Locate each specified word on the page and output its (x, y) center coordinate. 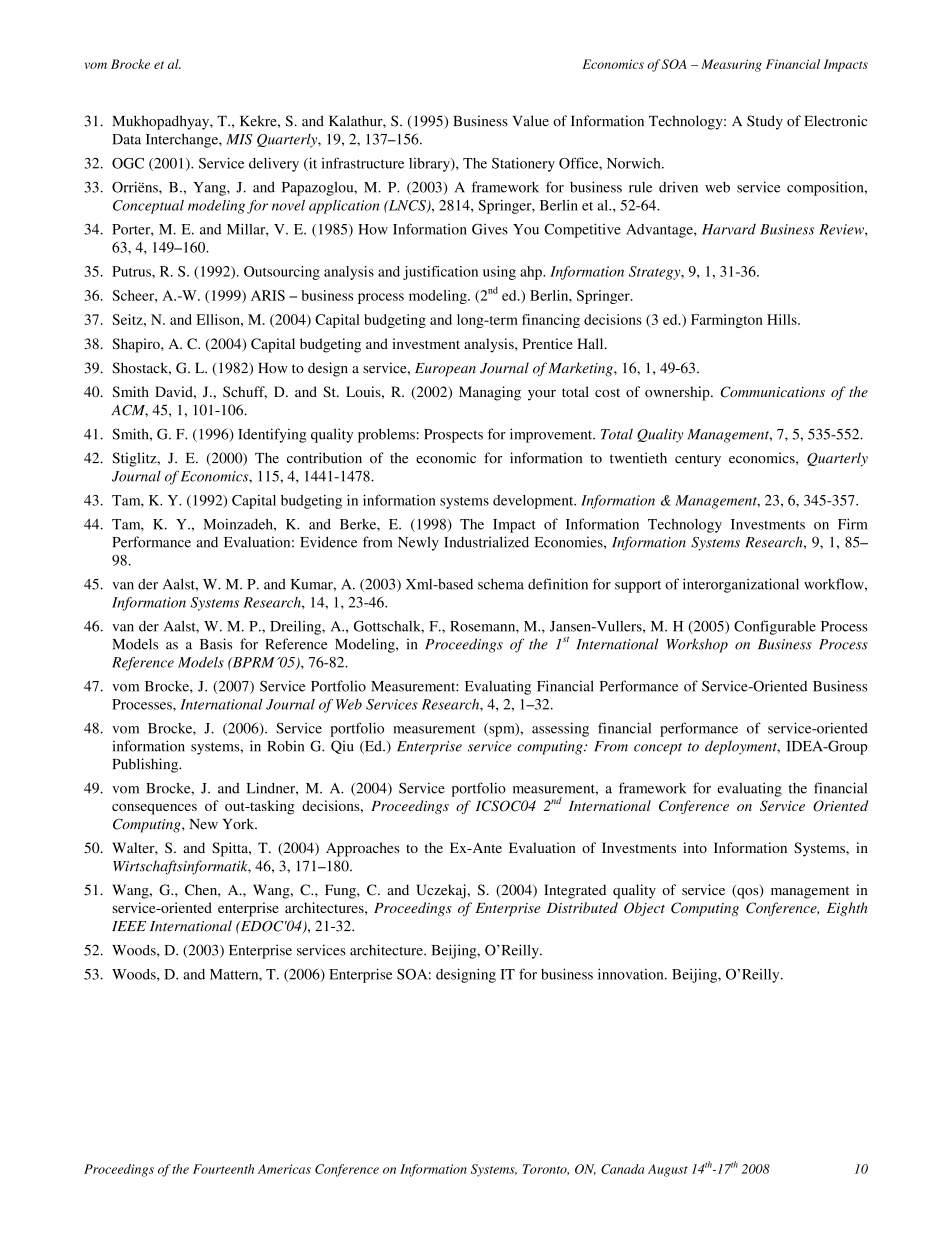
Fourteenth (223, 1169)
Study (765, 122)
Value (531, 121)
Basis (216, 644)
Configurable (775, 627)
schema (501, 584)
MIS (239, 139)
